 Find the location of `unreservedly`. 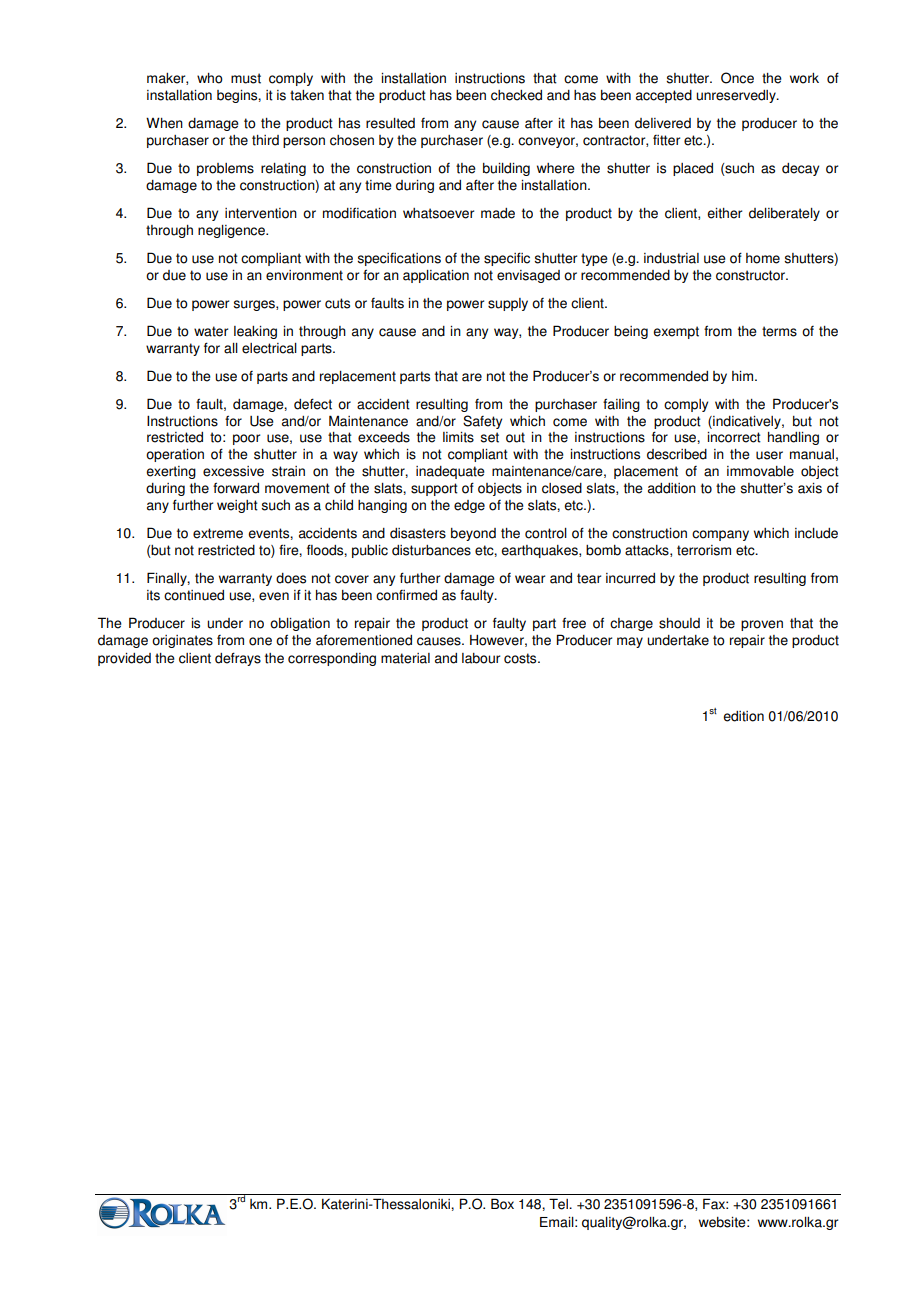

unreservedly is located at coordinates (737, 96).
